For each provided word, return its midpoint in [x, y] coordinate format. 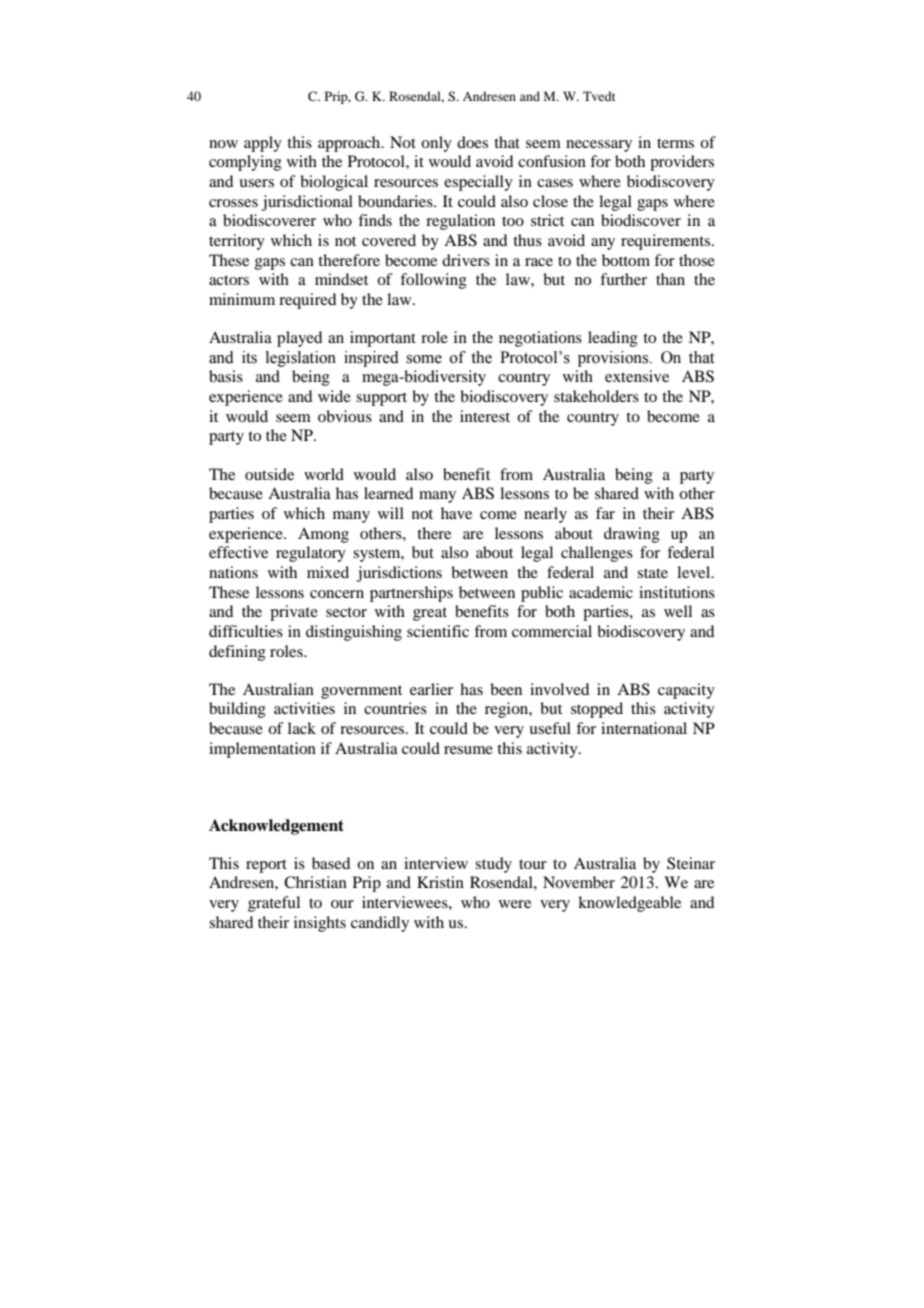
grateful [274, 904]
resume [468, 750]
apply [263, 144]
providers [682, 163]
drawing [632, 535]
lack [302, 728]
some [424, 359]
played [299, 339]
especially [478, 183]
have [456, 513]
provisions [614, 359]
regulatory [311, 554]
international [644, 728]
